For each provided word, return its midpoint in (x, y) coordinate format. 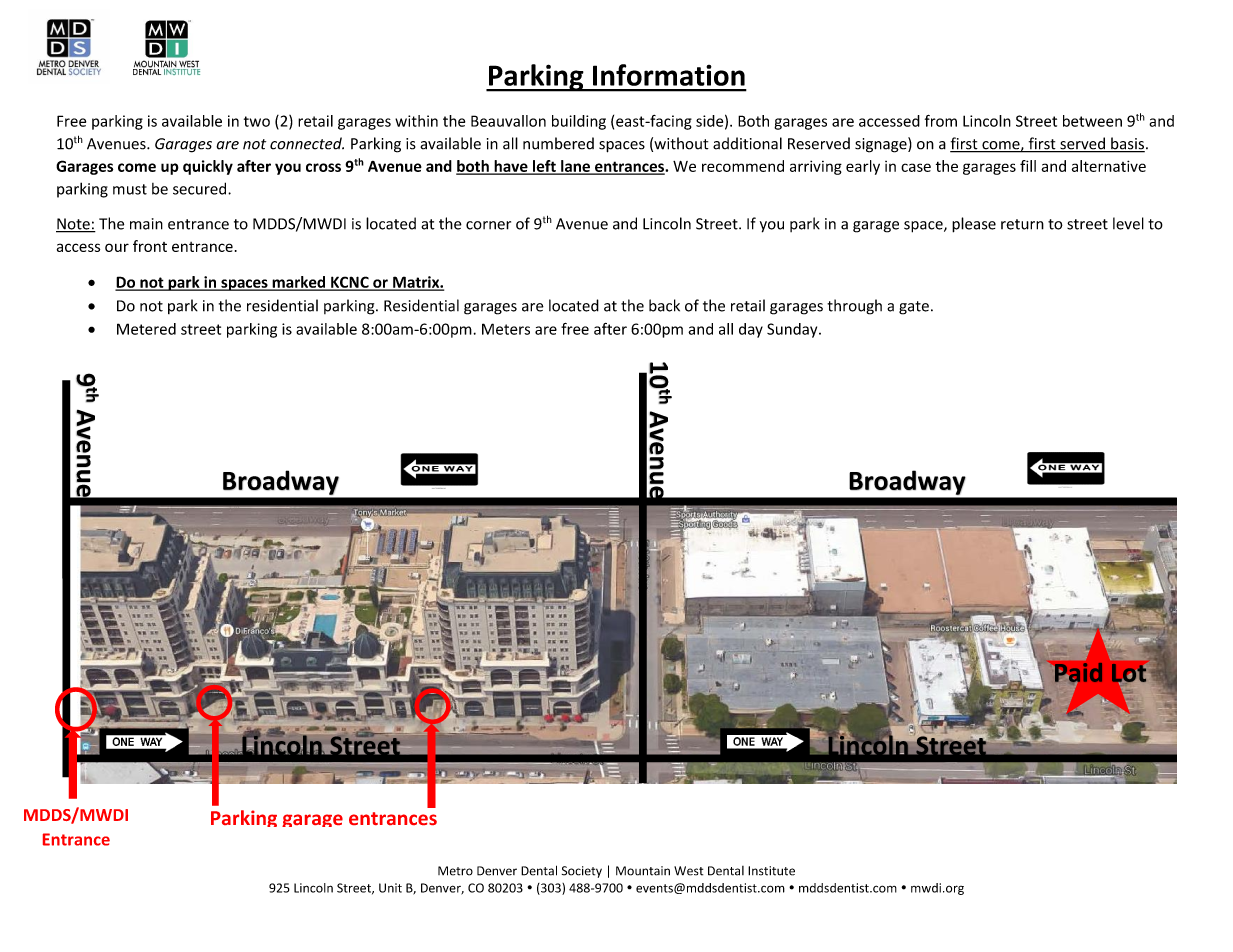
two (257, 121)
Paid (1079, 672)
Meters (506, 329)
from (941, 121)
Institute (771, 871)
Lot (1129, 673)
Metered (146, 329)
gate (914, 308)
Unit (390, 888)
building (579, 122)
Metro (455, 871)
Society (582, 872)
